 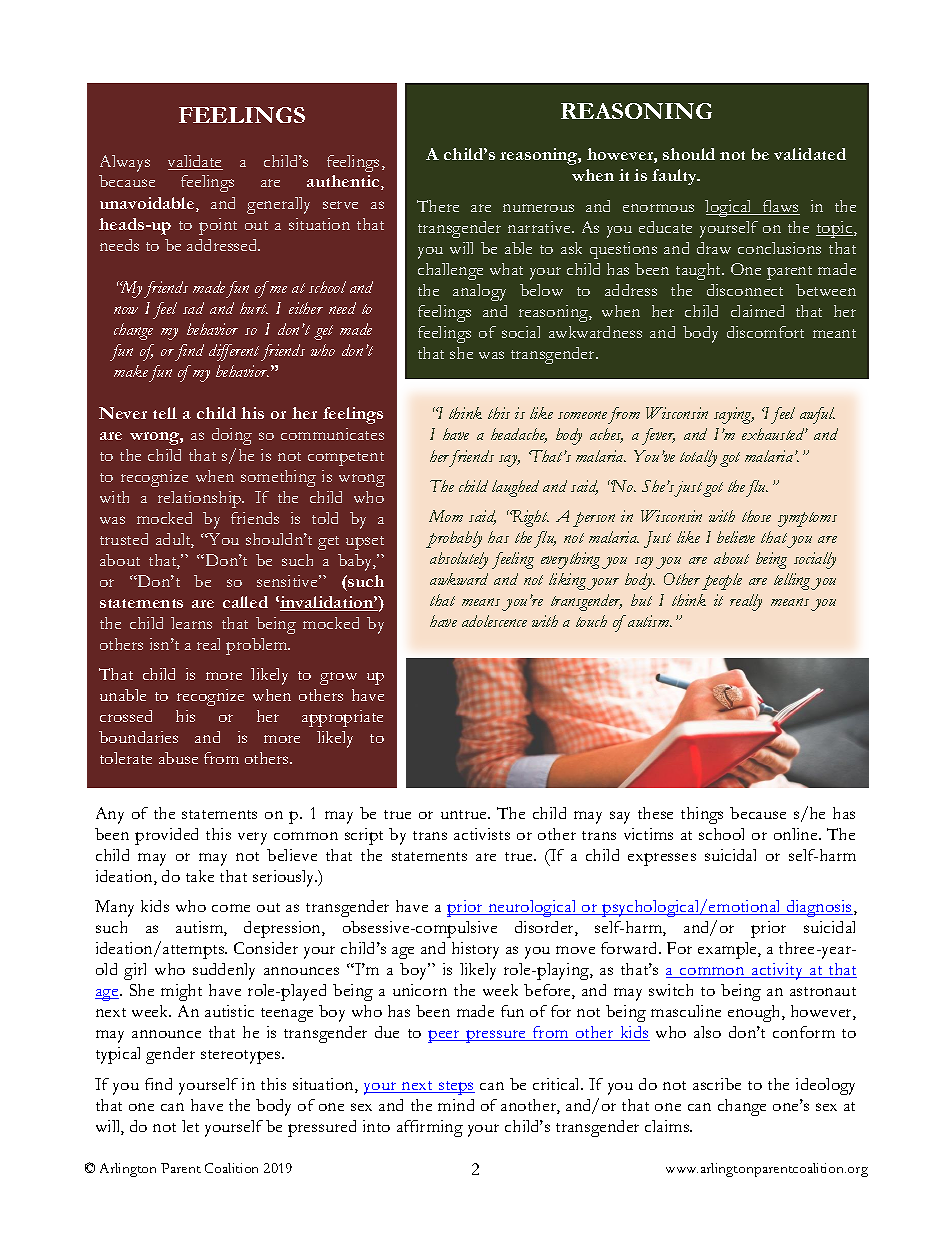 What do you see at coordinates (482, 834) in the screenshot?
I see `activists` at bounding box center [482, 834].
